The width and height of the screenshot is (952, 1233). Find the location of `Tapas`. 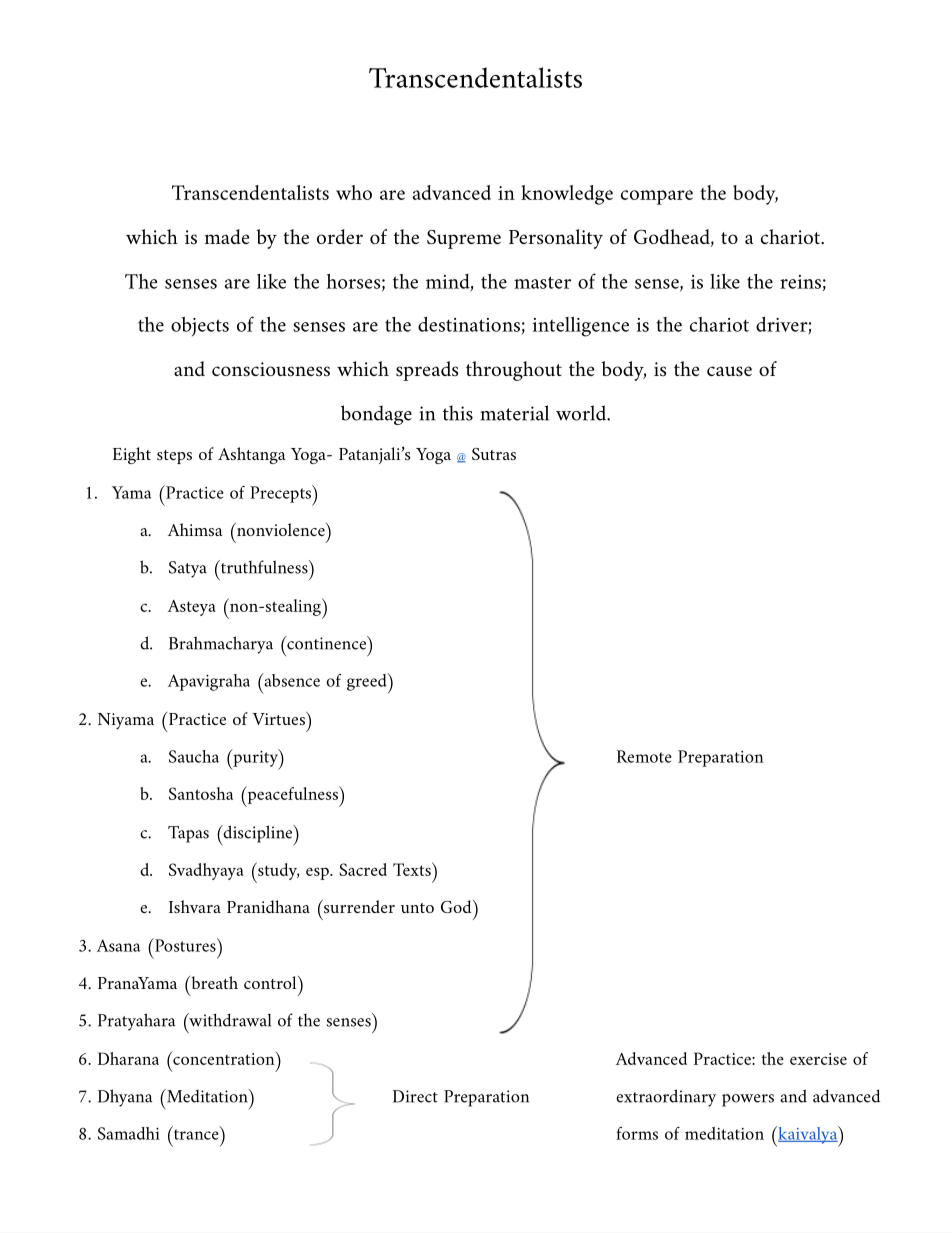

Tapas is located at coordinates (188, 834).
